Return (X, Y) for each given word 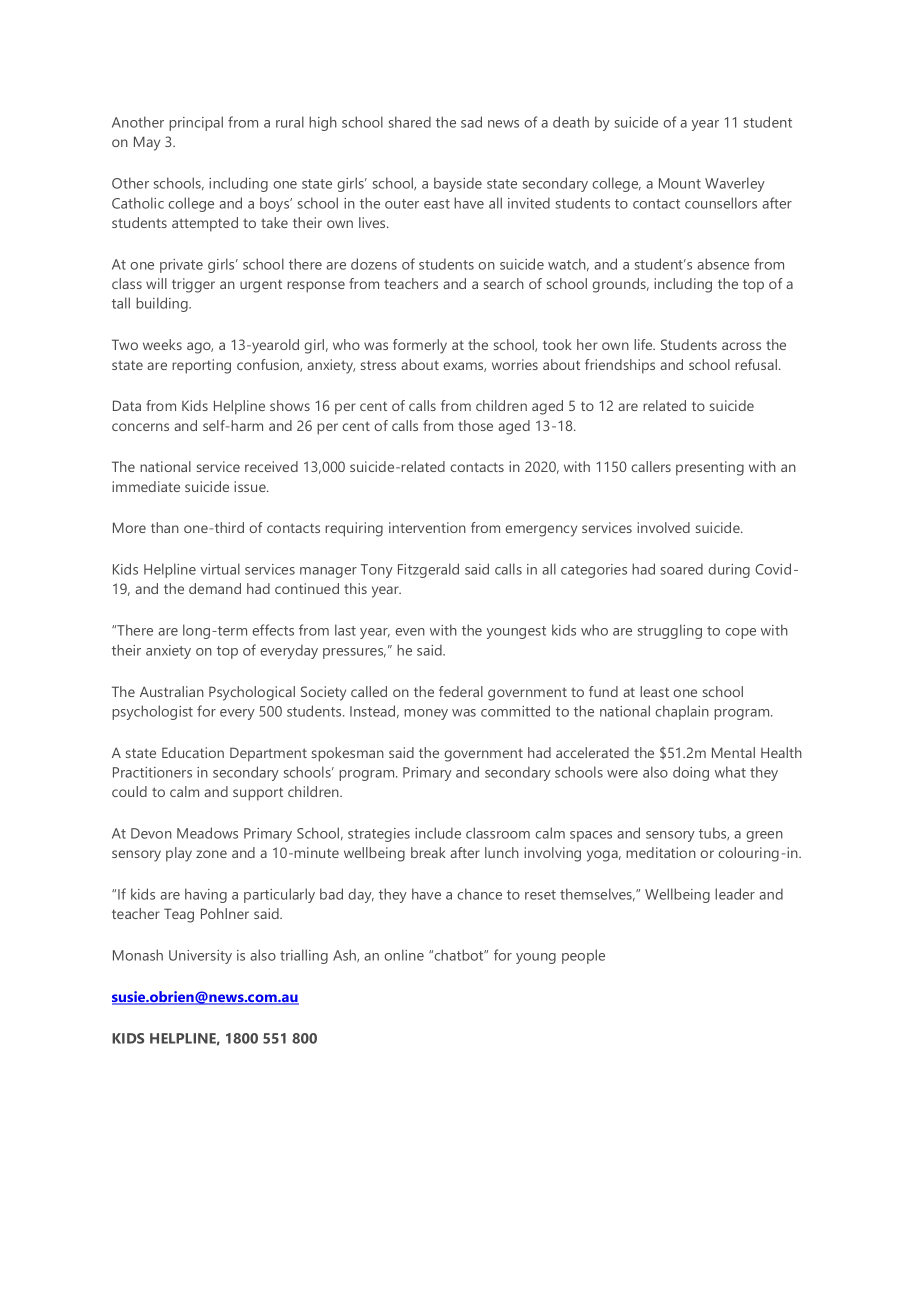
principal (196, 123)
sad (471, 122)
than (165, 527)
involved (663, 527)
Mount (680, 183)
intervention (427, 527)
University (200, 957)
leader (735, 894)
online (404, 955)
